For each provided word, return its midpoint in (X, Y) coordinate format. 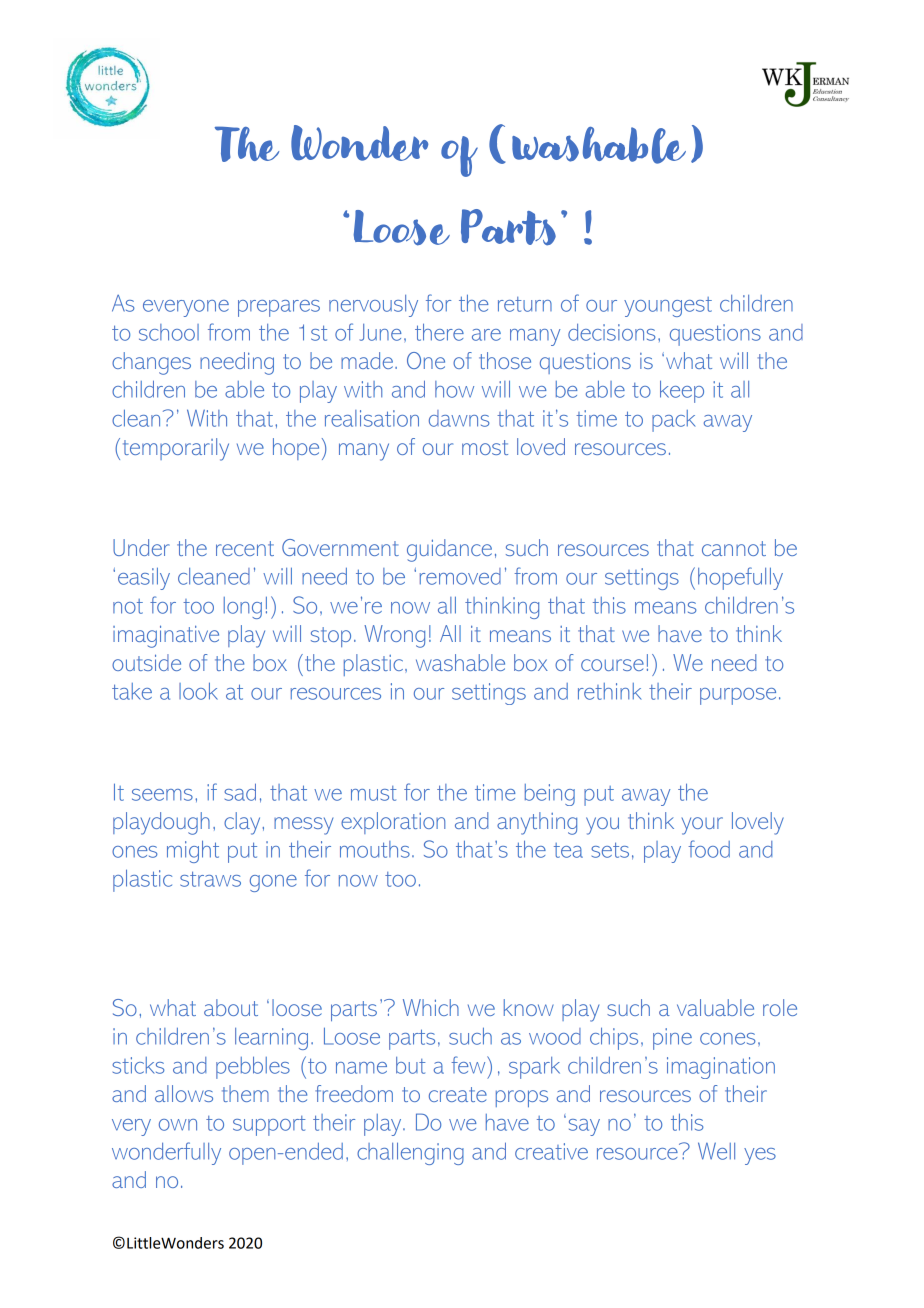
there (439, 332)
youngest (668, 307)
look (198, 691)
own (178, 1125)
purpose (738, 696)
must (373, 793)
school (169, 332)
